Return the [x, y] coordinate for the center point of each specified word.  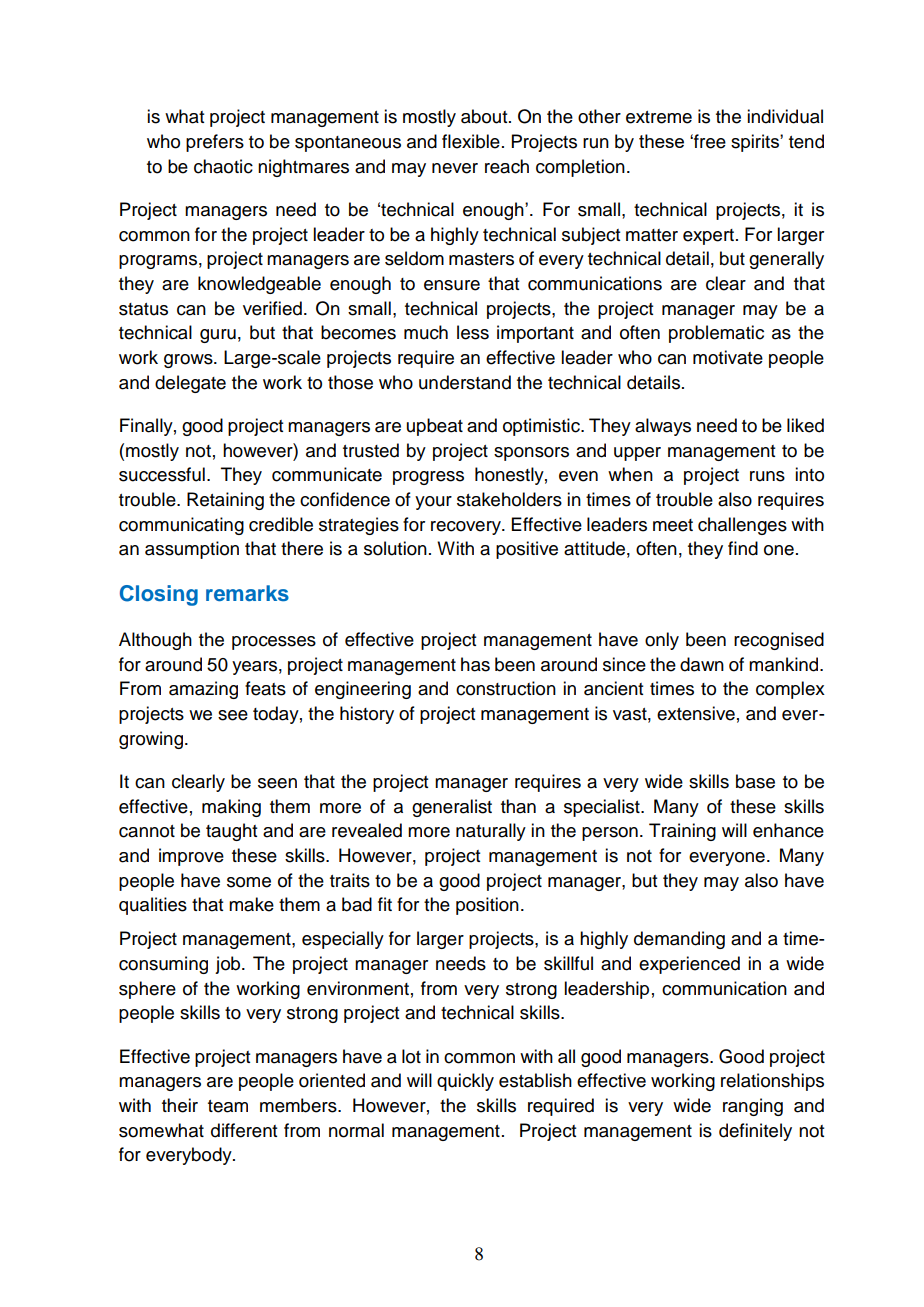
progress [428, 478]
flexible [471, 141]
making [231, 808]
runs [767, 476]
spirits [756, 143]
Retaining [225, 501]
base [755, 781]
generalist [452, 808]
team [228, 1106]
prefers [215, 143]
